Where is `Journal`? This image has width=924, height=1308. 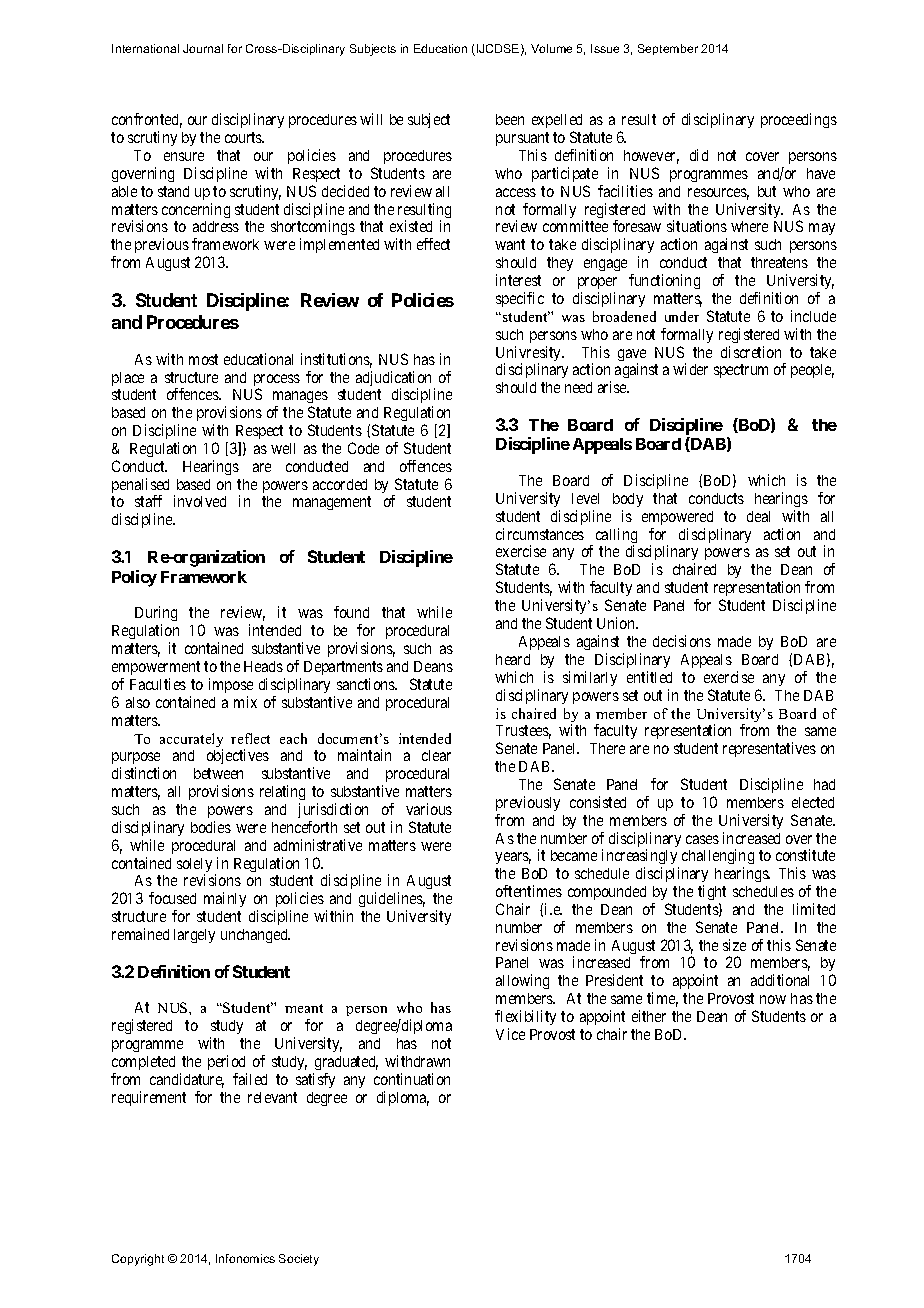
Journal is located at coordinates (203, 48).
